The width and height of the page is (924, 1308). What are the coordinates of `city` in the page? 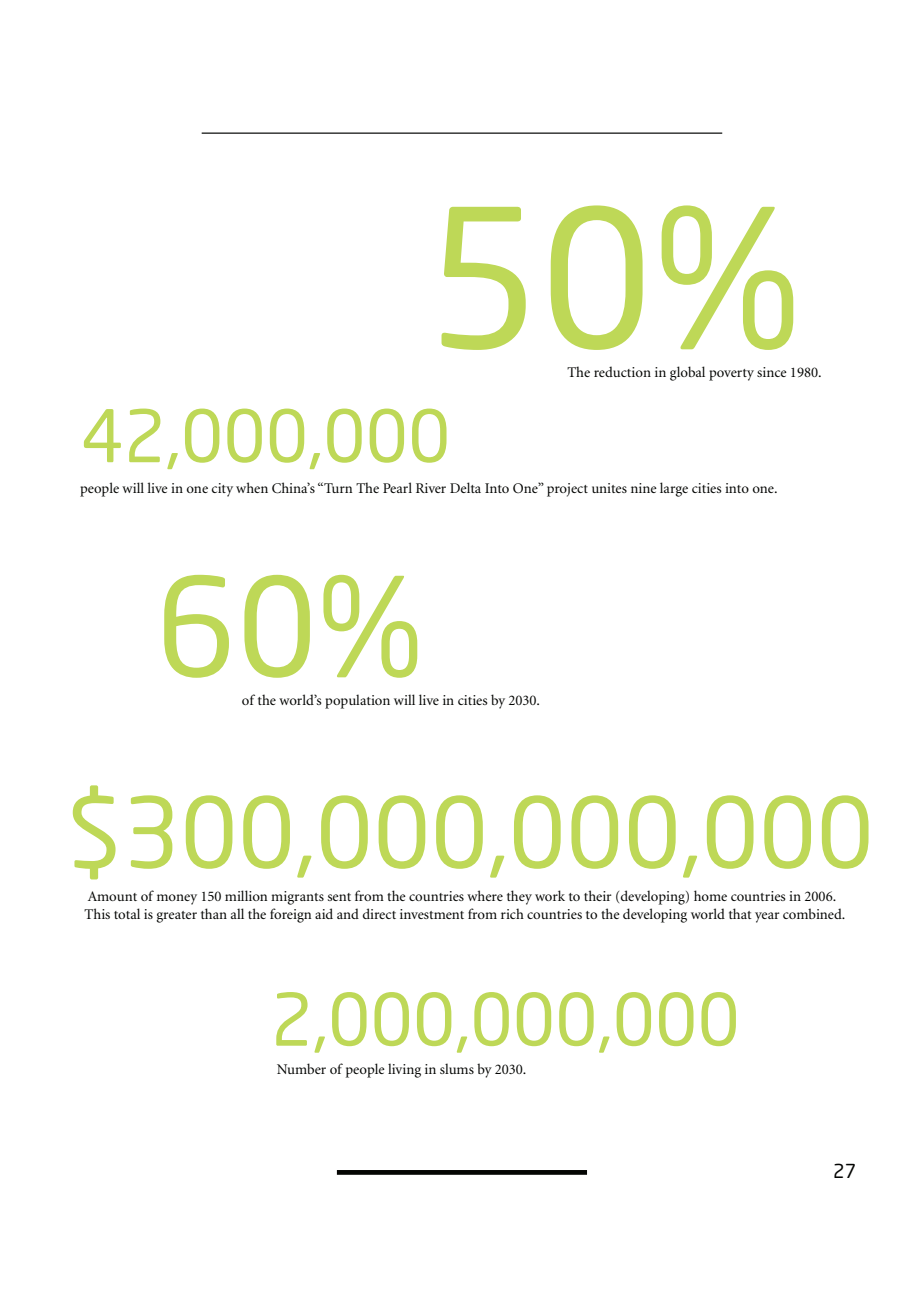 It's located at (222, 490).
